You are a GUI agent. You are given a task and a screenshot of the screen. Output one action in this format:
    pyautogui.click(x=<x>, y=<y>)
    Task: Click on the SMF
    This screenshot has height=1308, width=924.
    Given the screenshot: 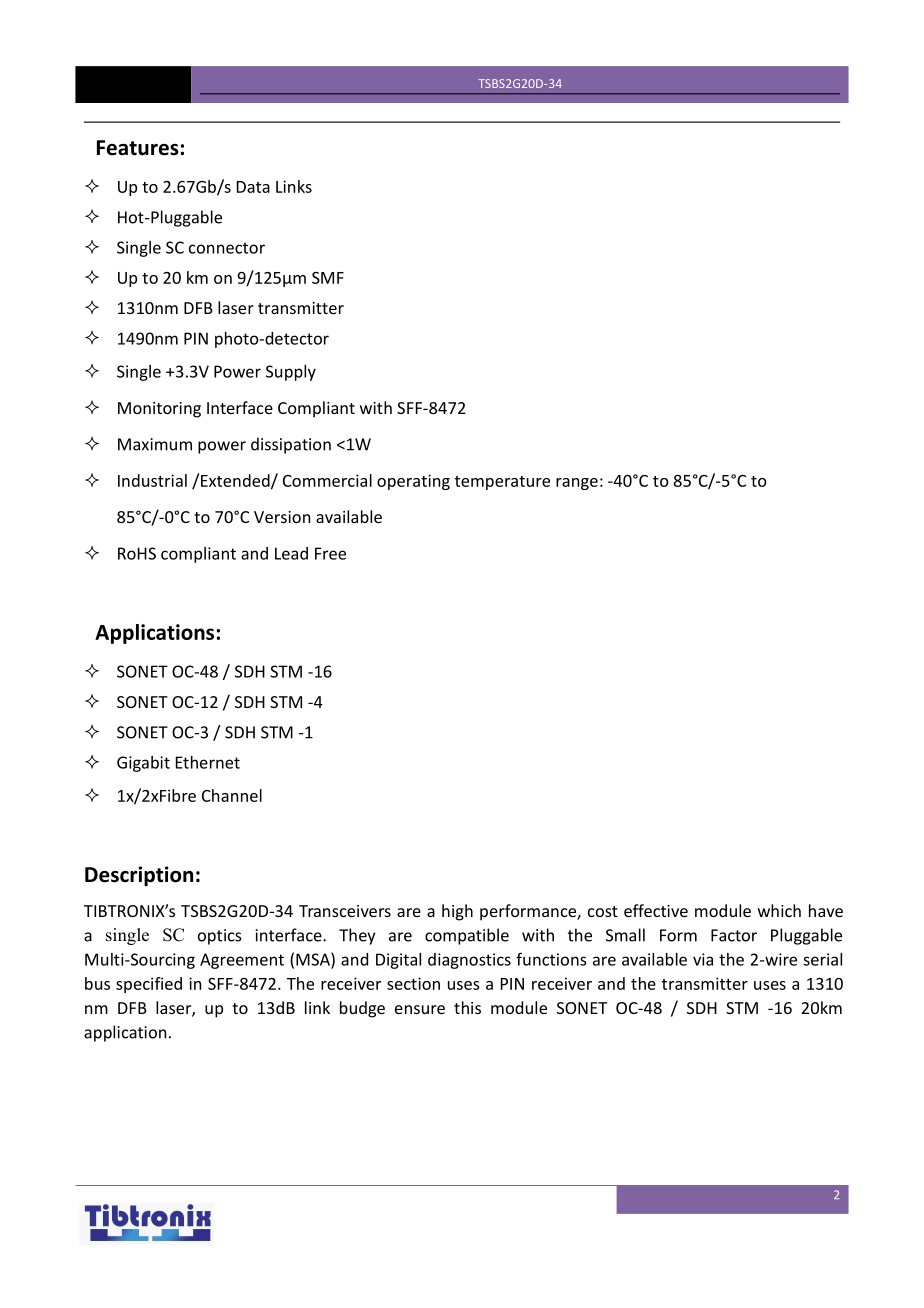 What is the action you would take?
    pyautogui.click(x=328, y=278)
